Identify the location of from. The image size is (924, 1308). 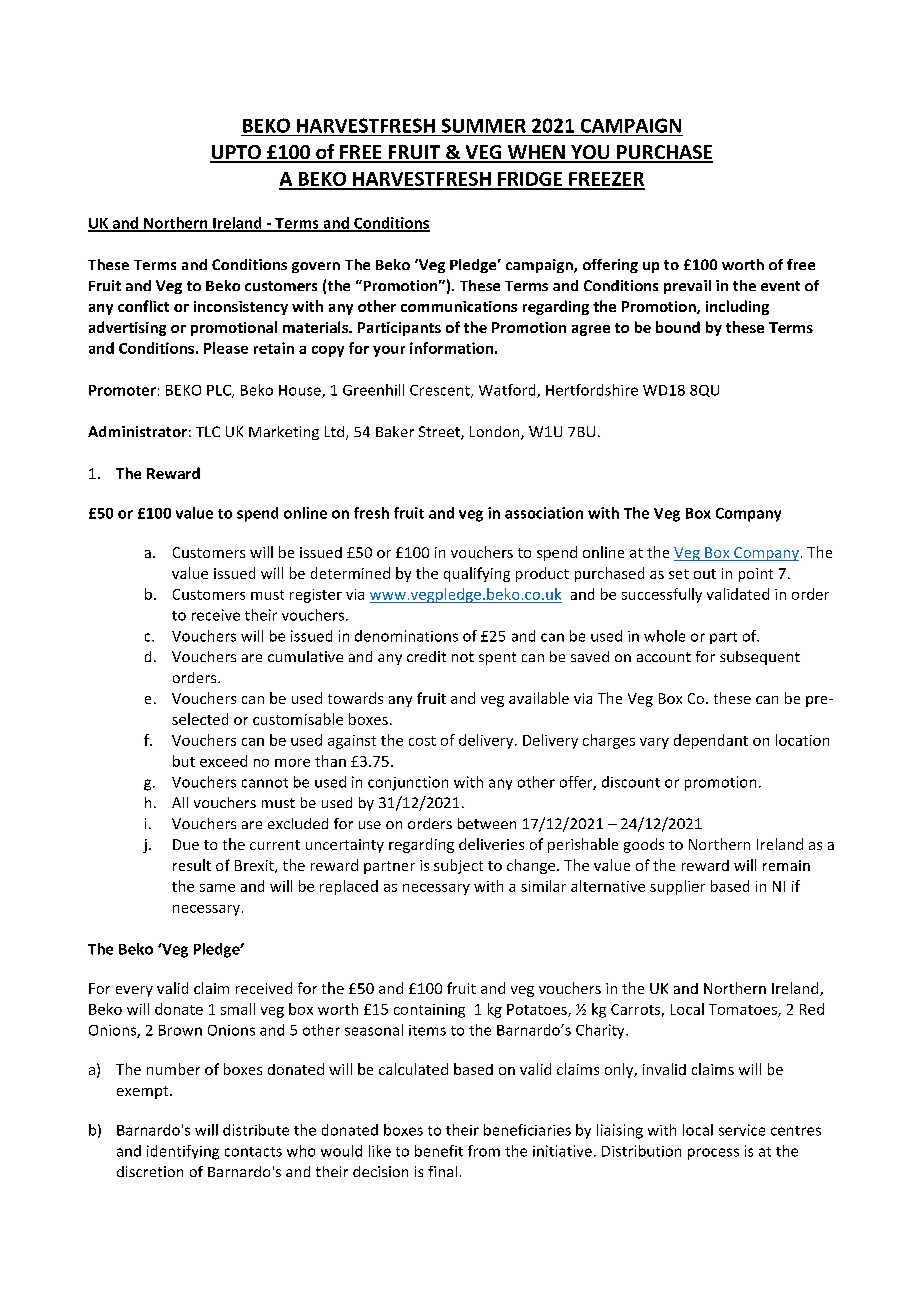
(484, 1151).
